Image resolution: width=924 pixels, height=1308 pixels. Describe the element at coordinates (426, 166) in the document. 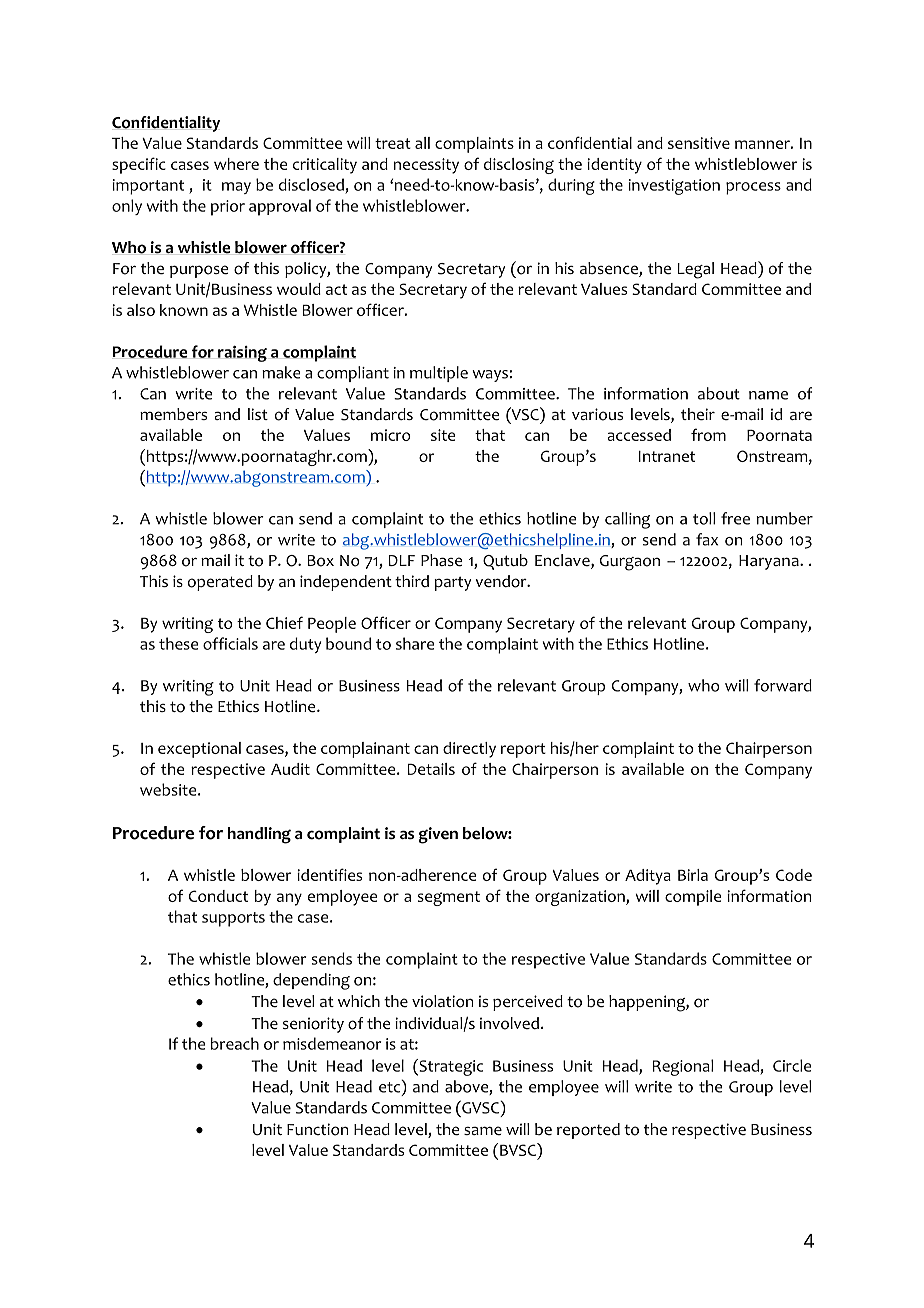

I see `necessity` at that location.
